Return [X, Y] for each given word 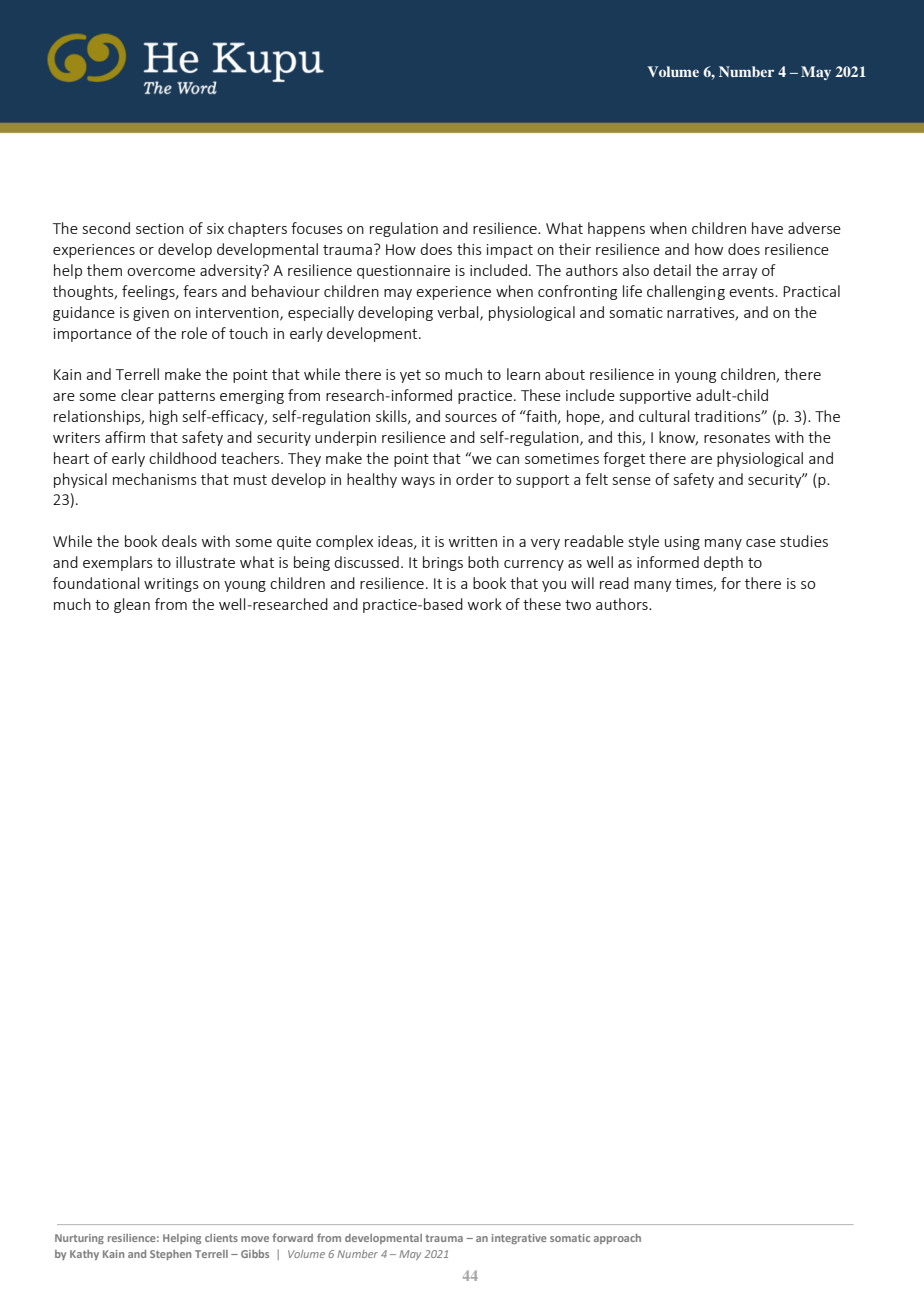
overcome [161, 272]
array [740, 273]
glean [132, 605]
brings [443, 563]
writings [171, 585]
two [578, 605]
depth [723, 563]
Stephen [170, 1255]
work [485, 604]
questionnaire [403, 272]
